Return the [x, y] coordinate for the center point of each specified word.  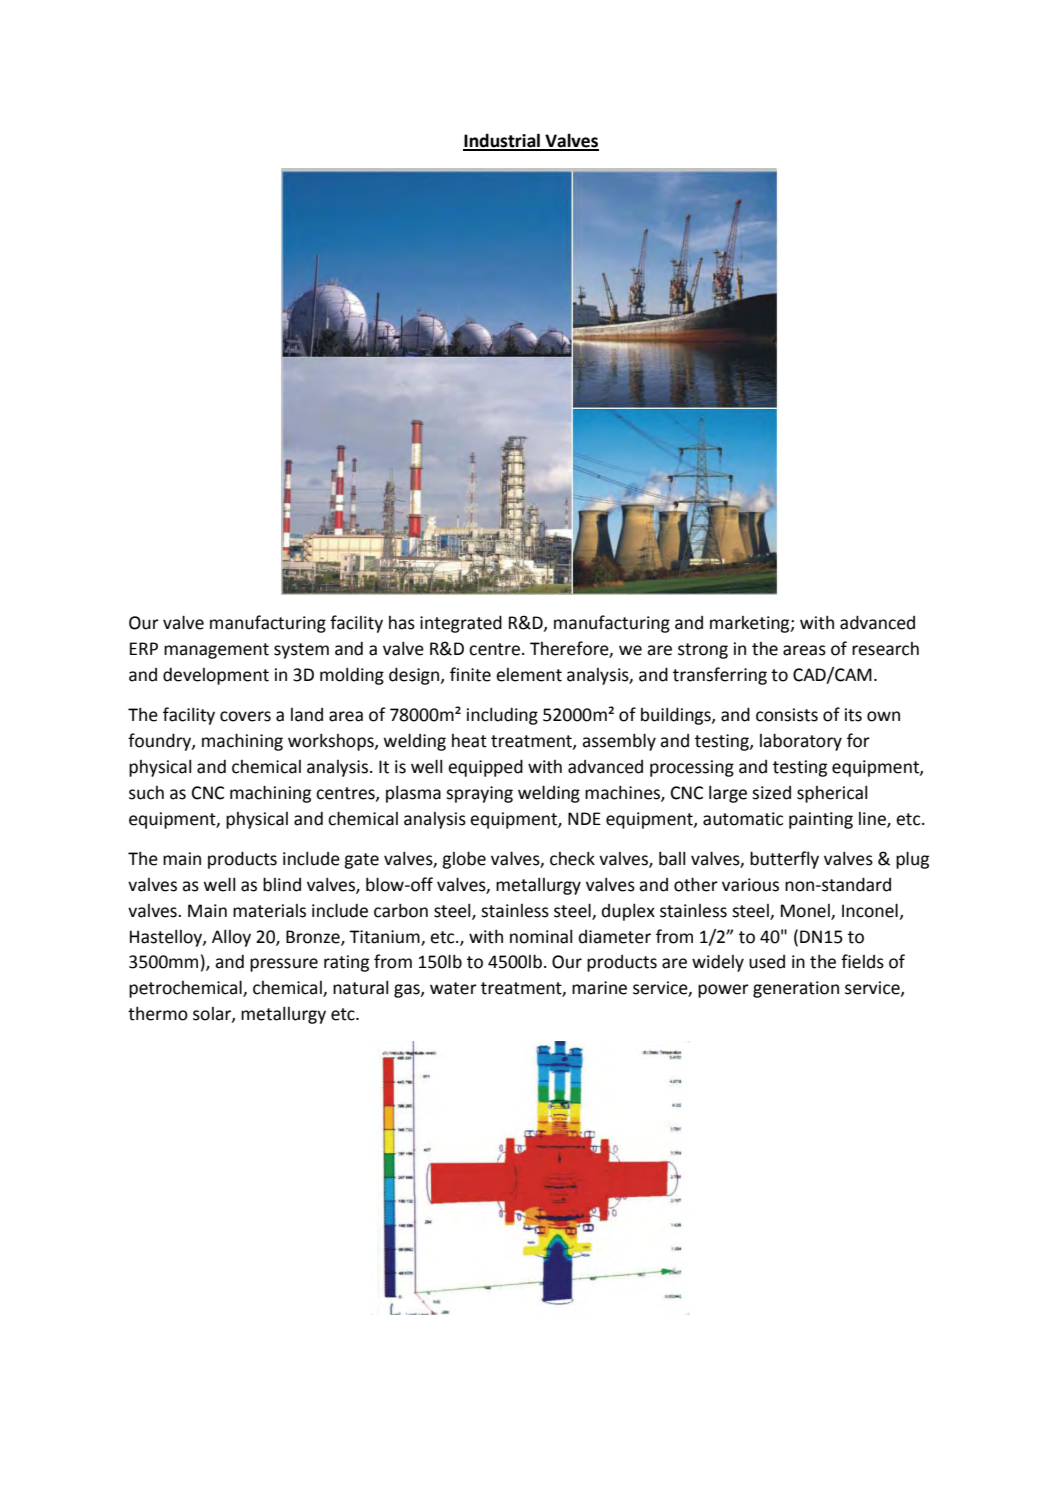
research [885, 649]
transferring [720, 676]
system [301, 651]
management [216, 651]
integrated [461, 624]
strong [703, 651]
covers [245, 716]
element [529, 675]
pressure [284, 965]
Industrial [502, 141]
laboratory [801, 742]
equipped [485, 768]
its [853, 715]
